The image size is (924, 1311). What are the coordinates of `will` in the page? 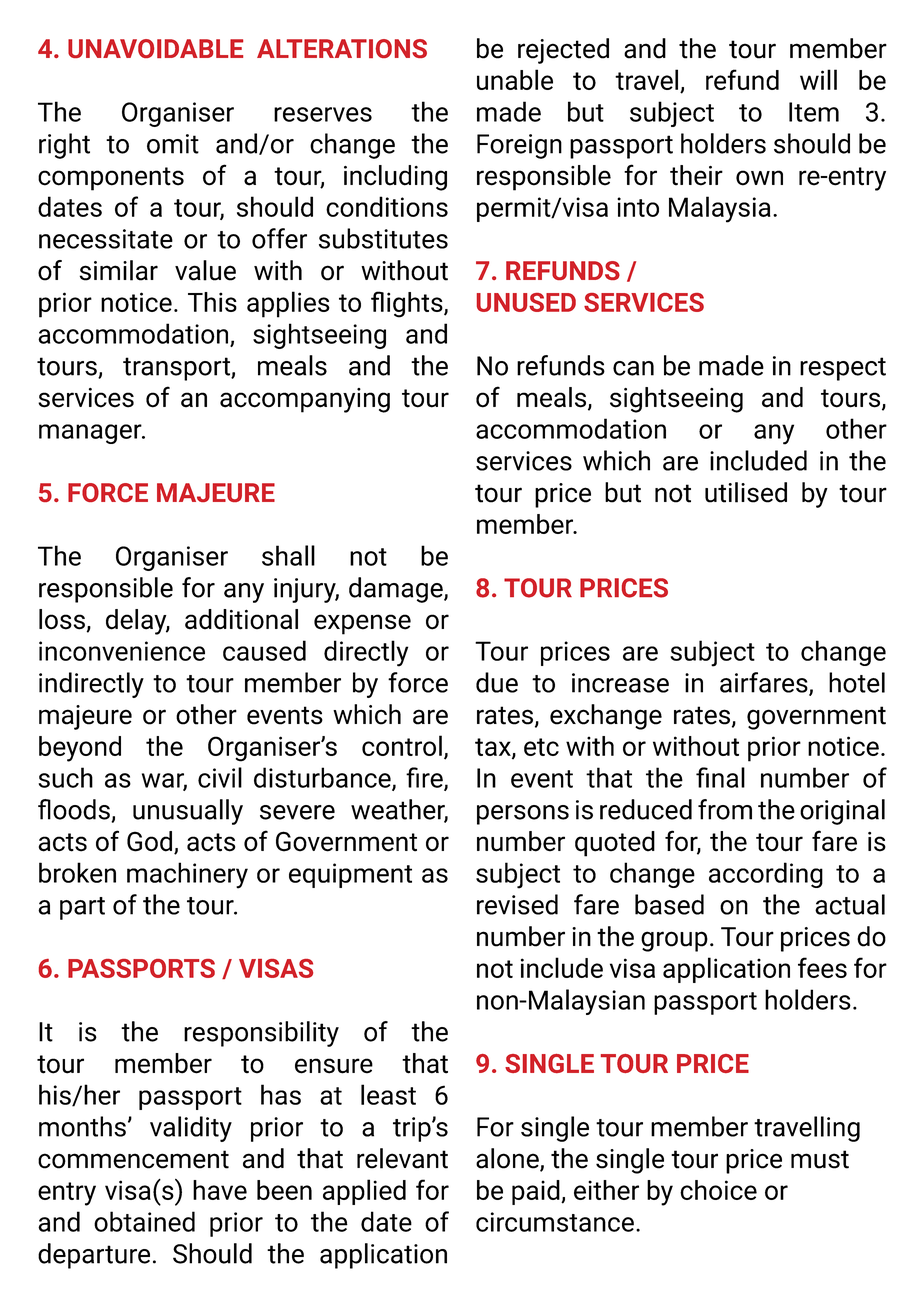 It's located at (818, 79).
